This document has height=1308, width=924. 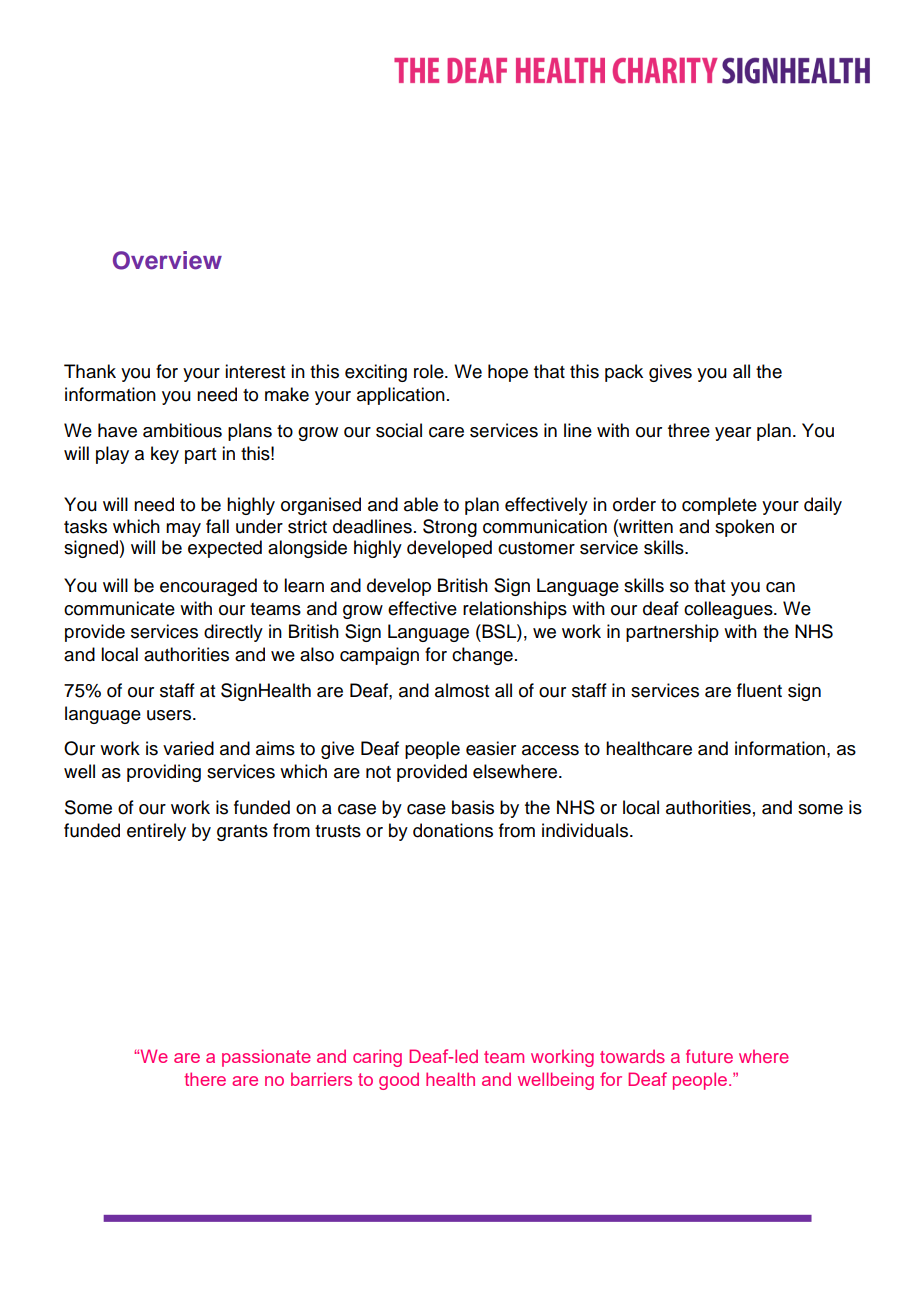 What do you see at coordinates (453, 830) in the document?
I see `donations` at bounding box center [453, 830].
